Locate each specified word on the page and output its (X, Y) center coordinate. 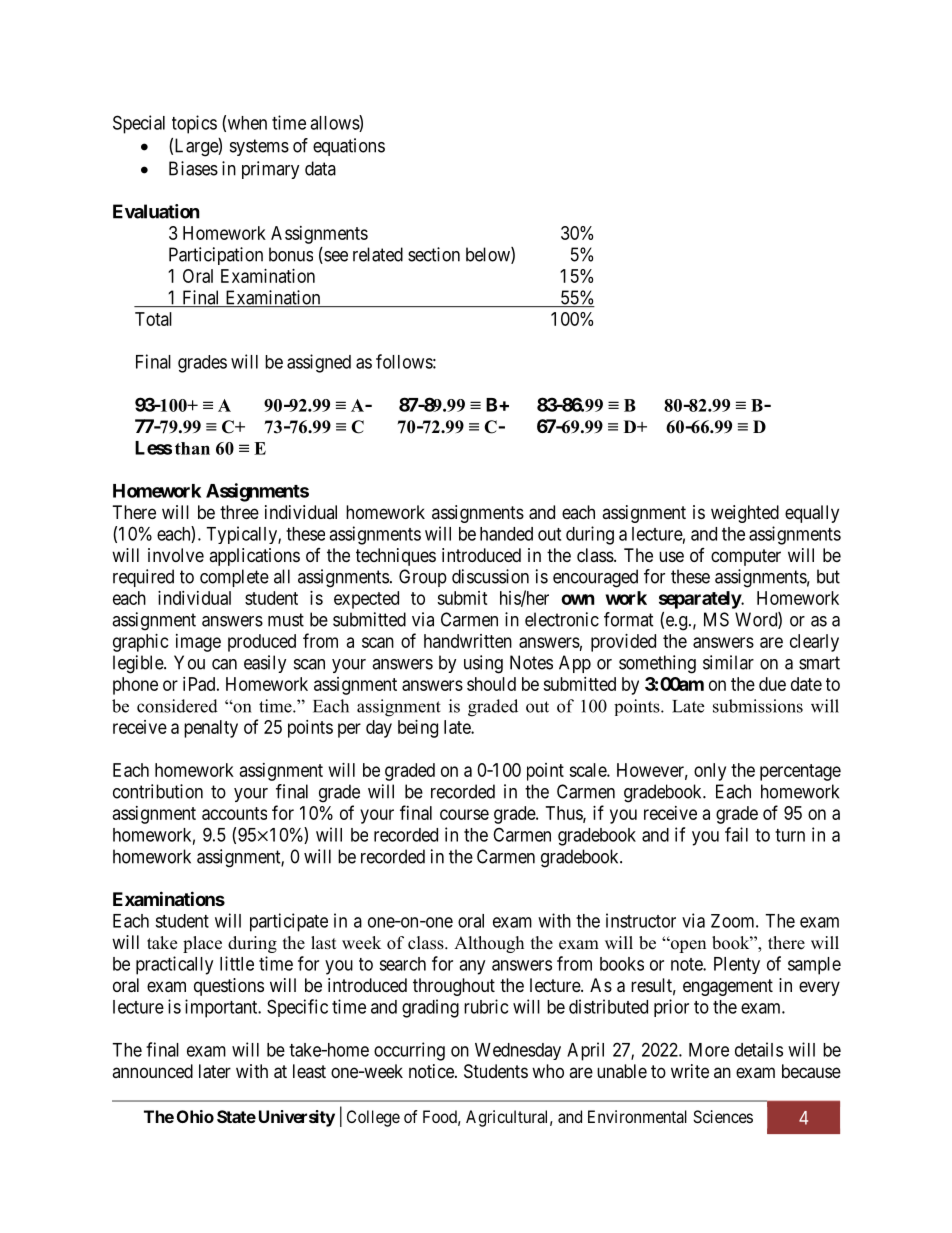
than (192, 448)
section (434, 254)
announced (152, 1071)
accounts (234, 813)
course (464, 814)
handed (506, 534)
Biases (193, 168)
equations (349, 147)
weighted (745, 514)
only (710, 772)
